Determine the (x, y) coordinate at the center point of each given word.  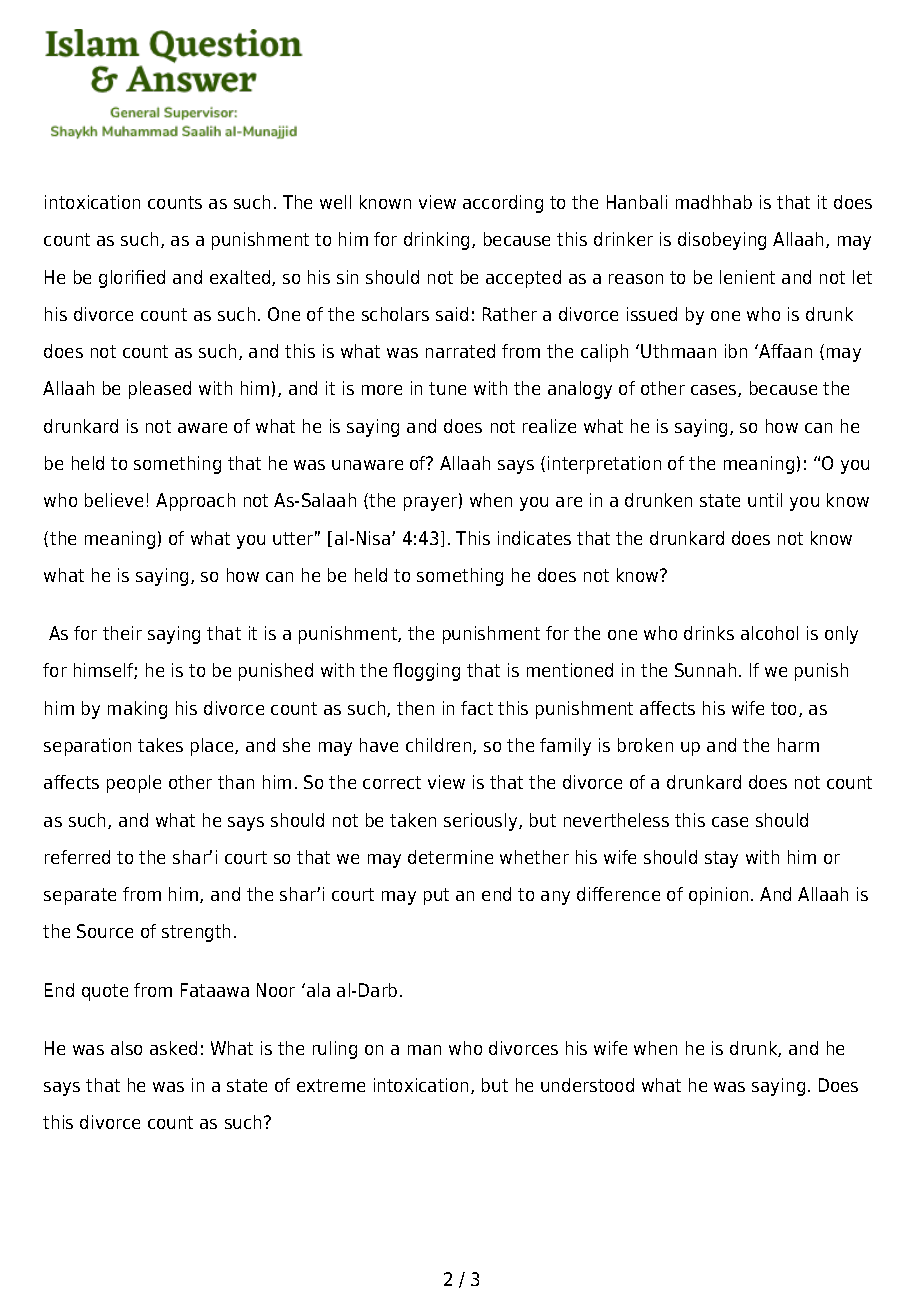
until (765, 500)
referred (77, 857)
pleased (160, 390)
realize (549, 426)
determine (450, 857)
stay (721, 859)
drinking (438, 241)
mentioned (570, 670)
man (424, 1050)
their (122, 633)
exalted (241, 278)
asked (173, 1048)
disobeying (722, 241)
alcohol (769, 633)
